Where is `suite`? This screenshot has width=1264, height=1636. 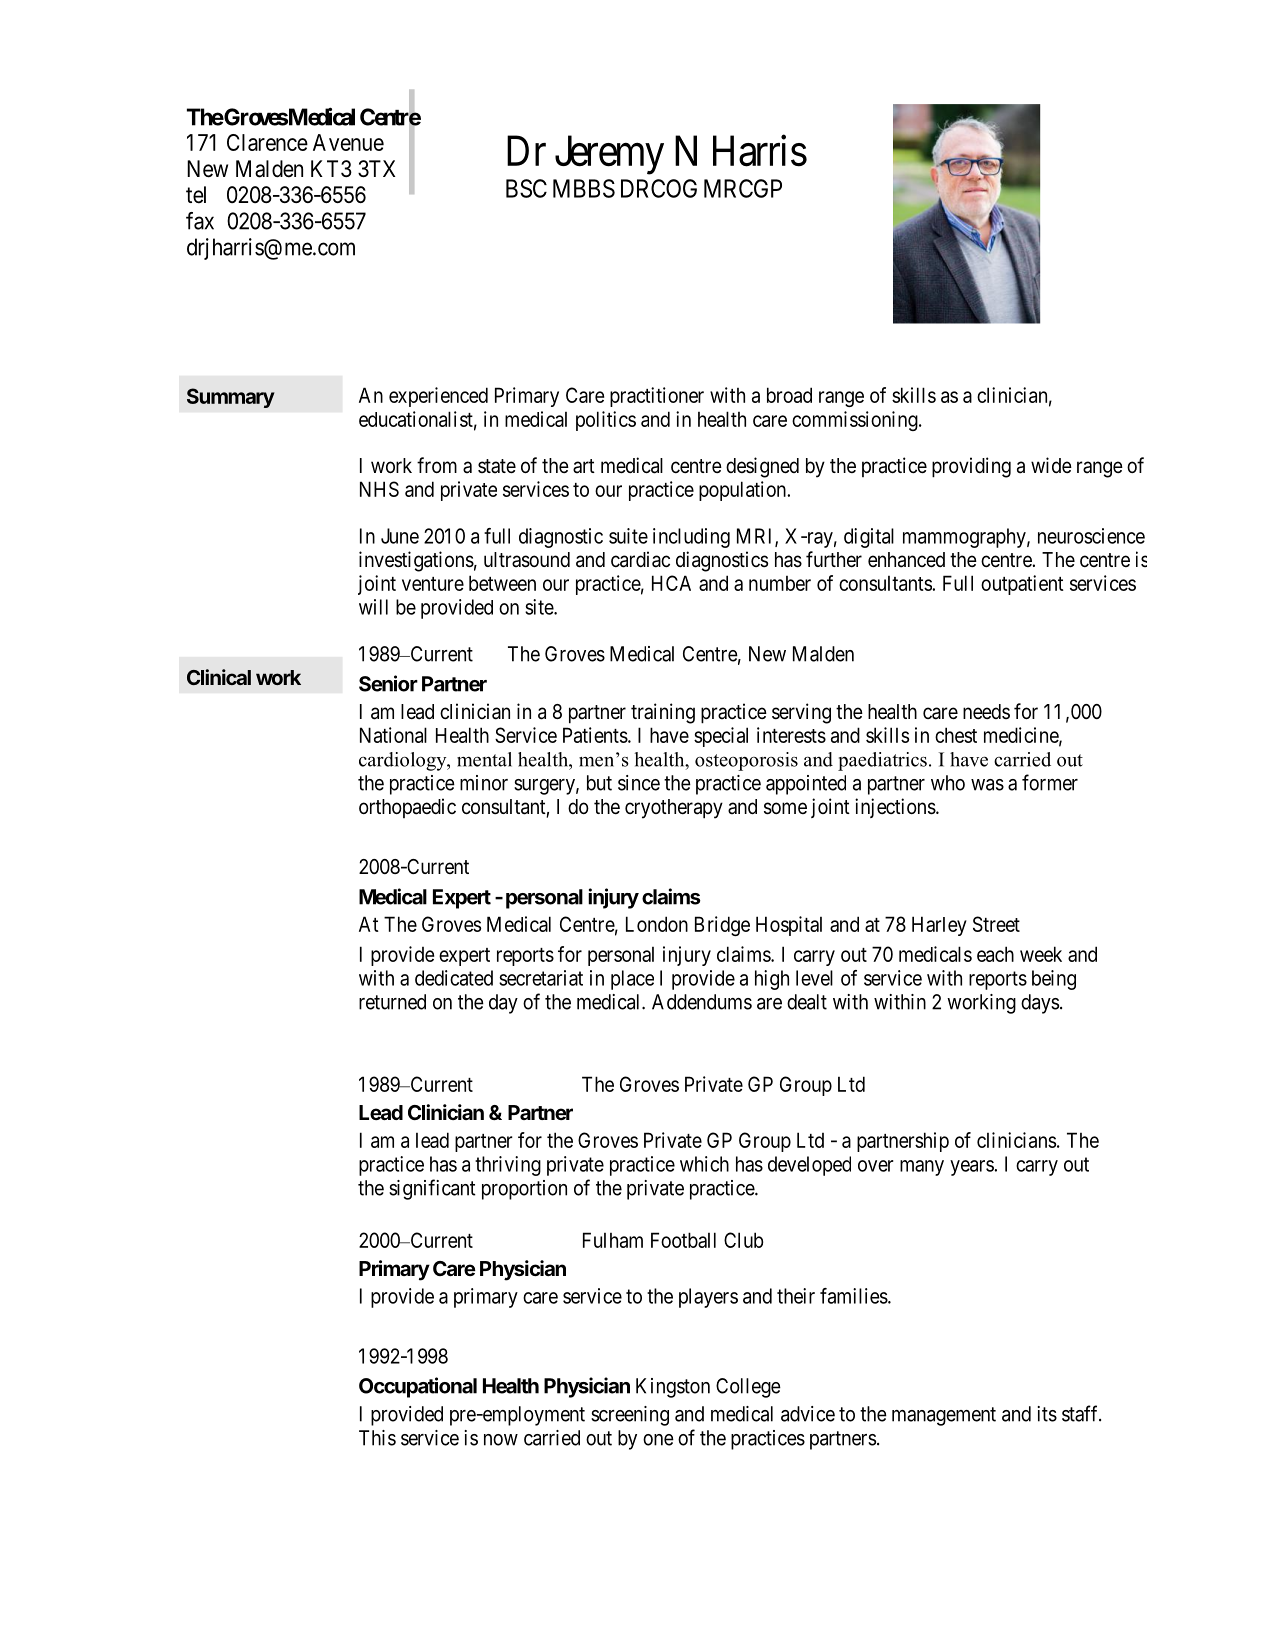
suite is located at coordinates (628, 536).
